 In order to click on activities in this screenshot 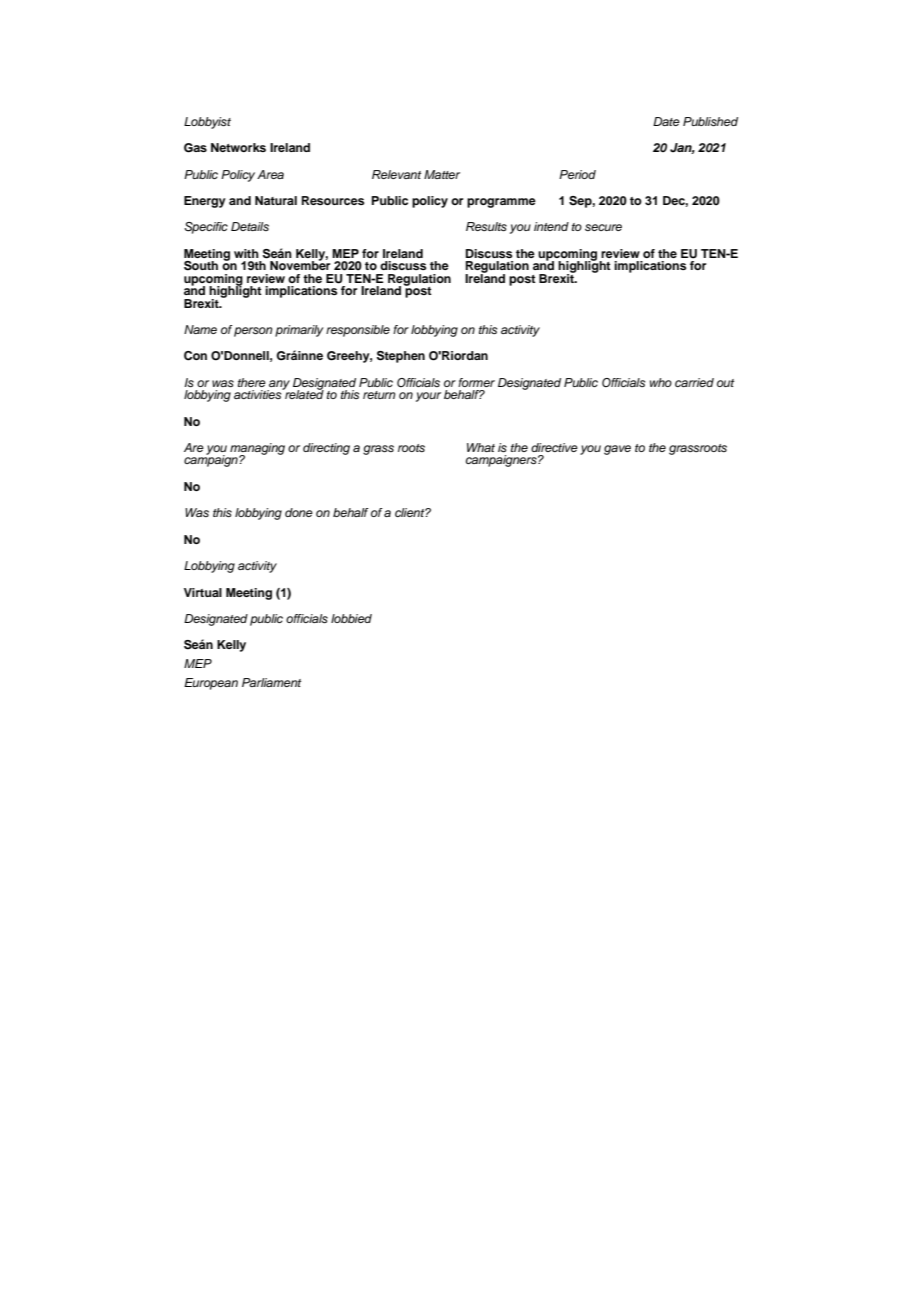, I will do `click(259, 393)`.
